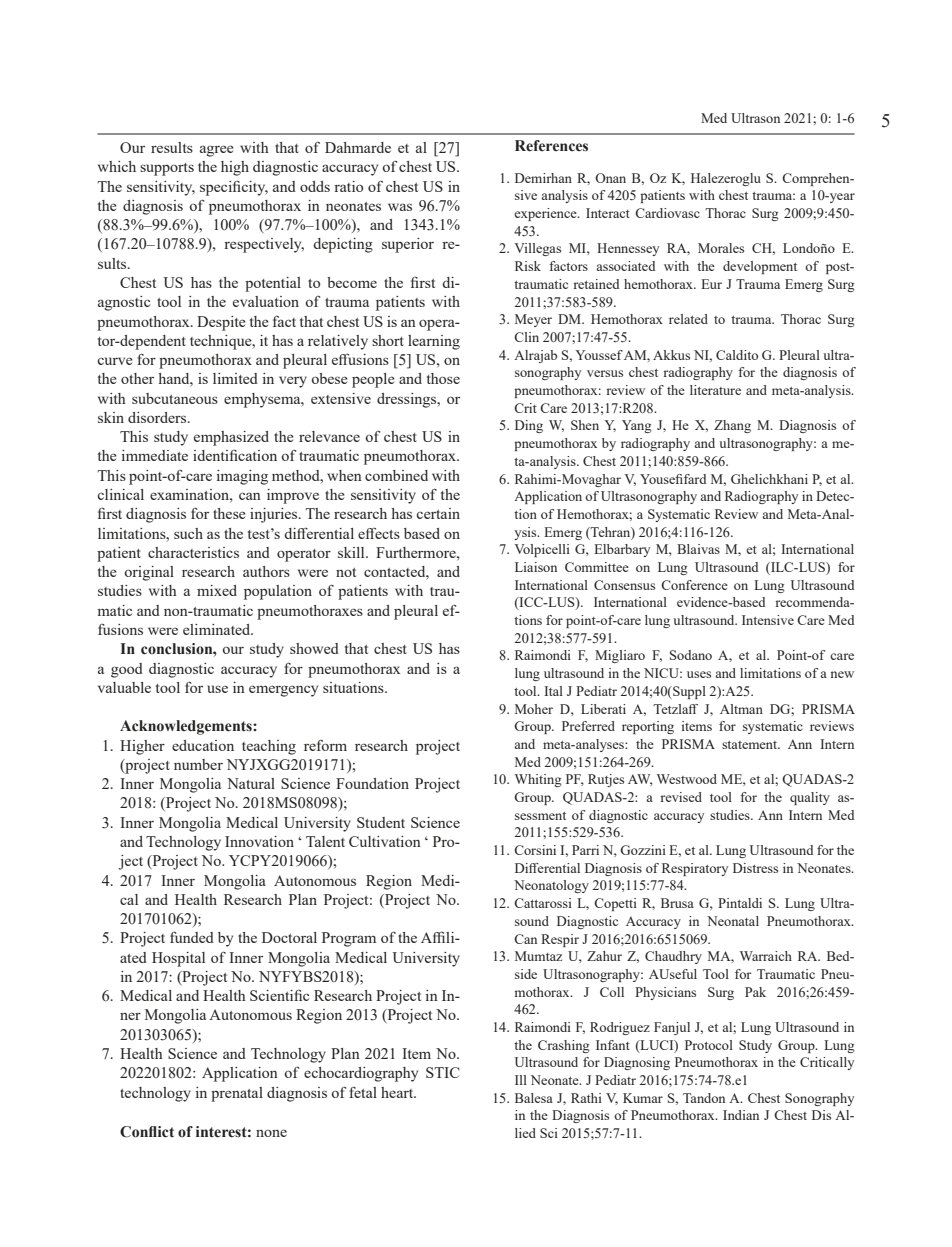 The image size is (952, 1247). What do you see at coordinates (721, 248) in the screenshot?
I see `Morales` at bounding box center [721, 248].
